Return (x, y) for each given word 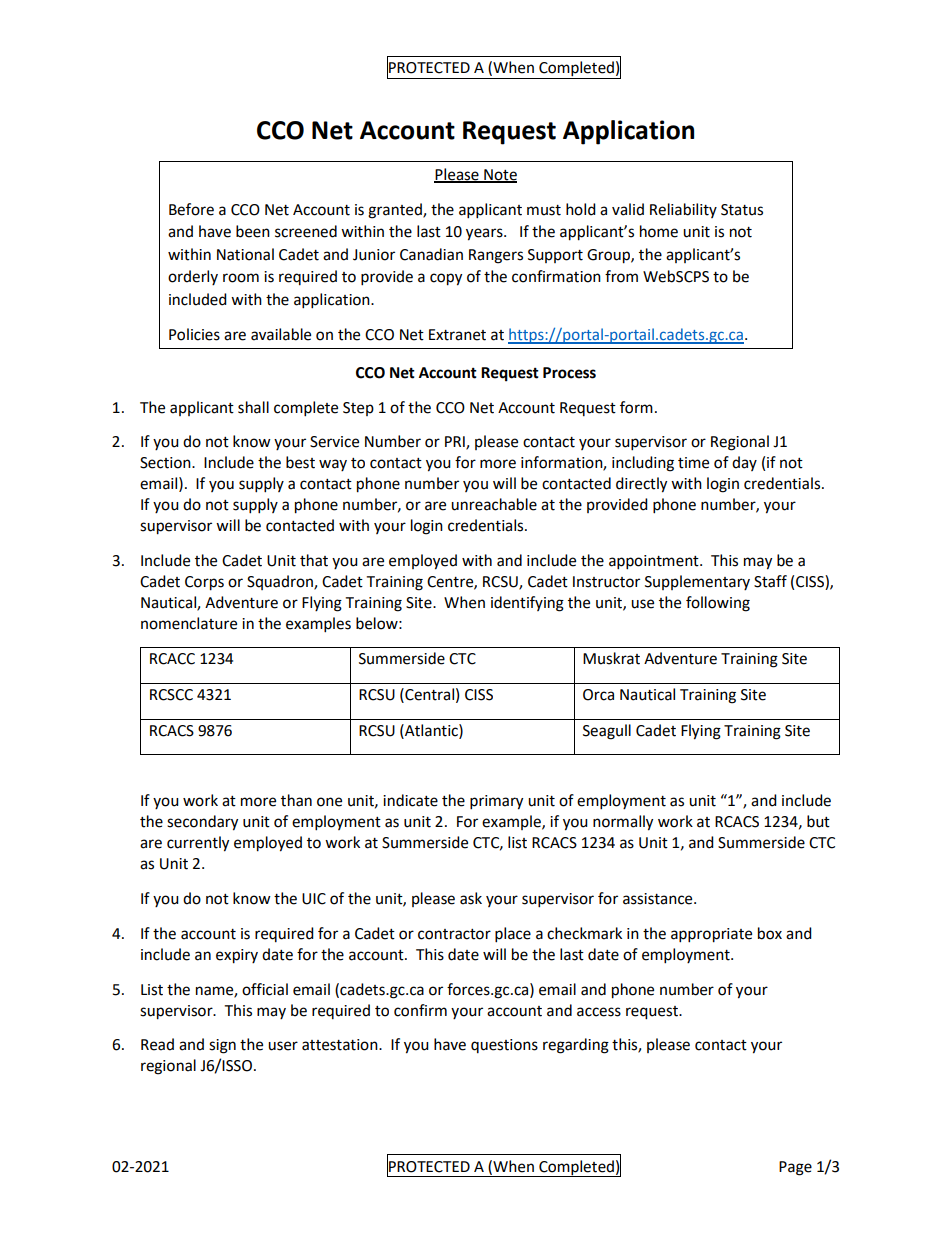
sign (222, 1046)
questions (504, 1046)
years (485, 234)
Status (742, 210)
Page (795, 1168)
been (253, 231)
